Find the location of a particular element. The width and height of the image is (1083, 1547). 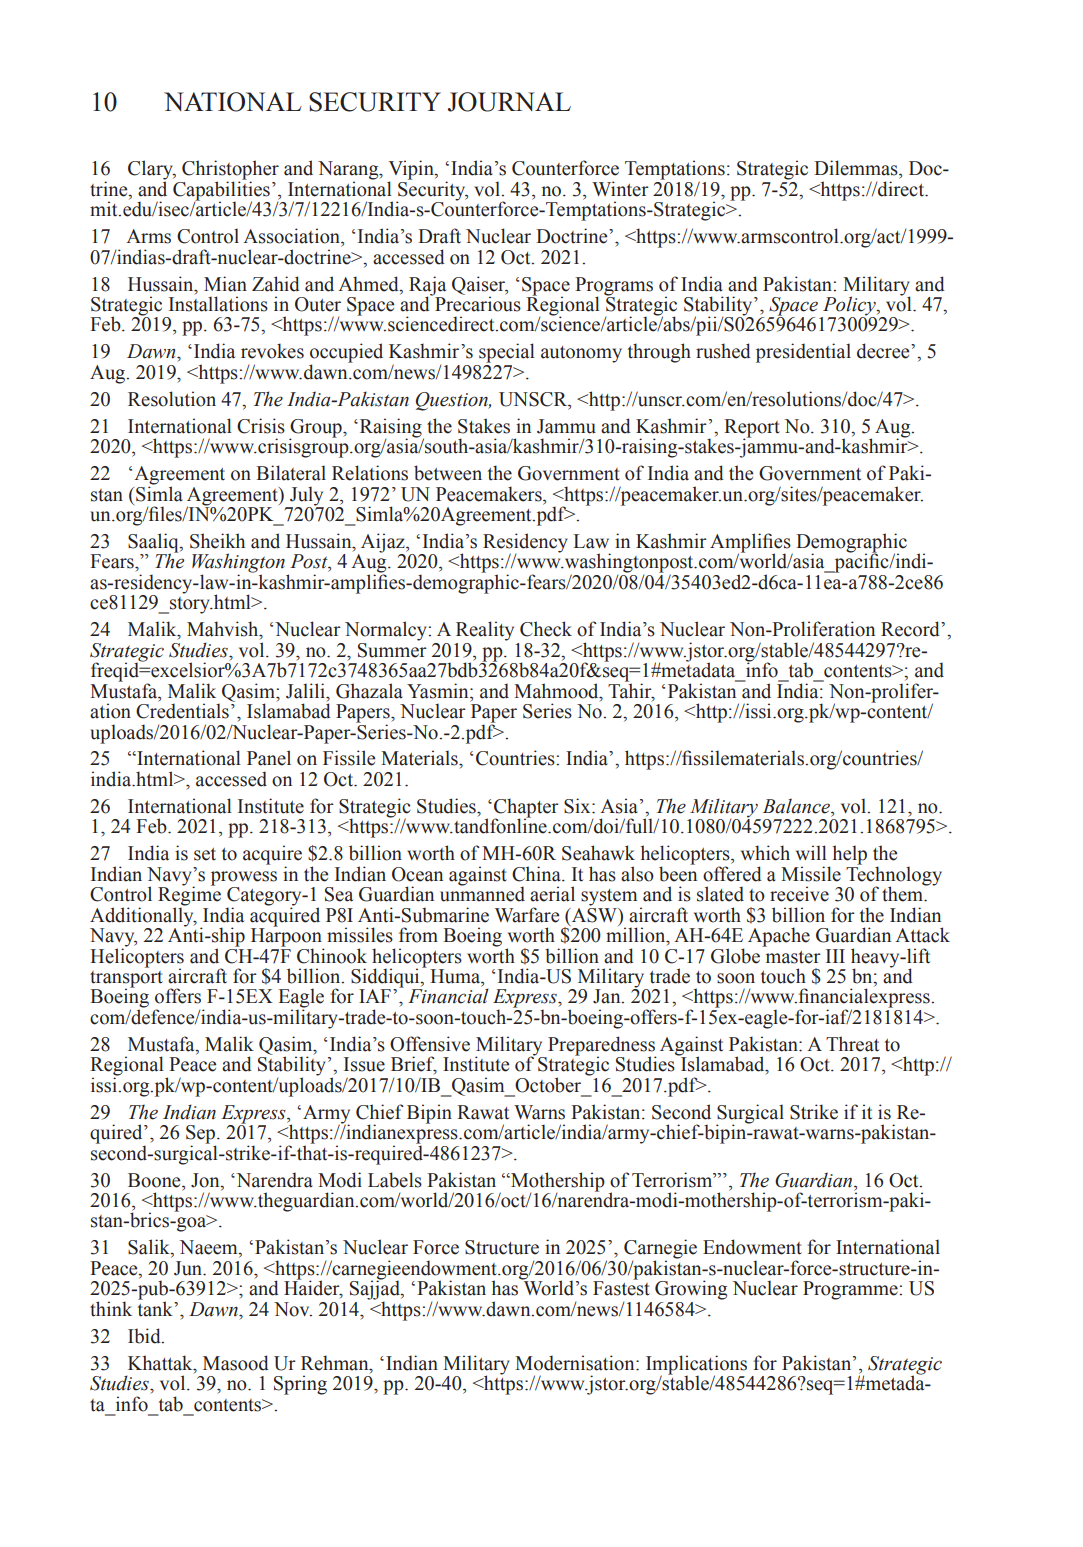

Panel is located at coordinates (269, 758).
